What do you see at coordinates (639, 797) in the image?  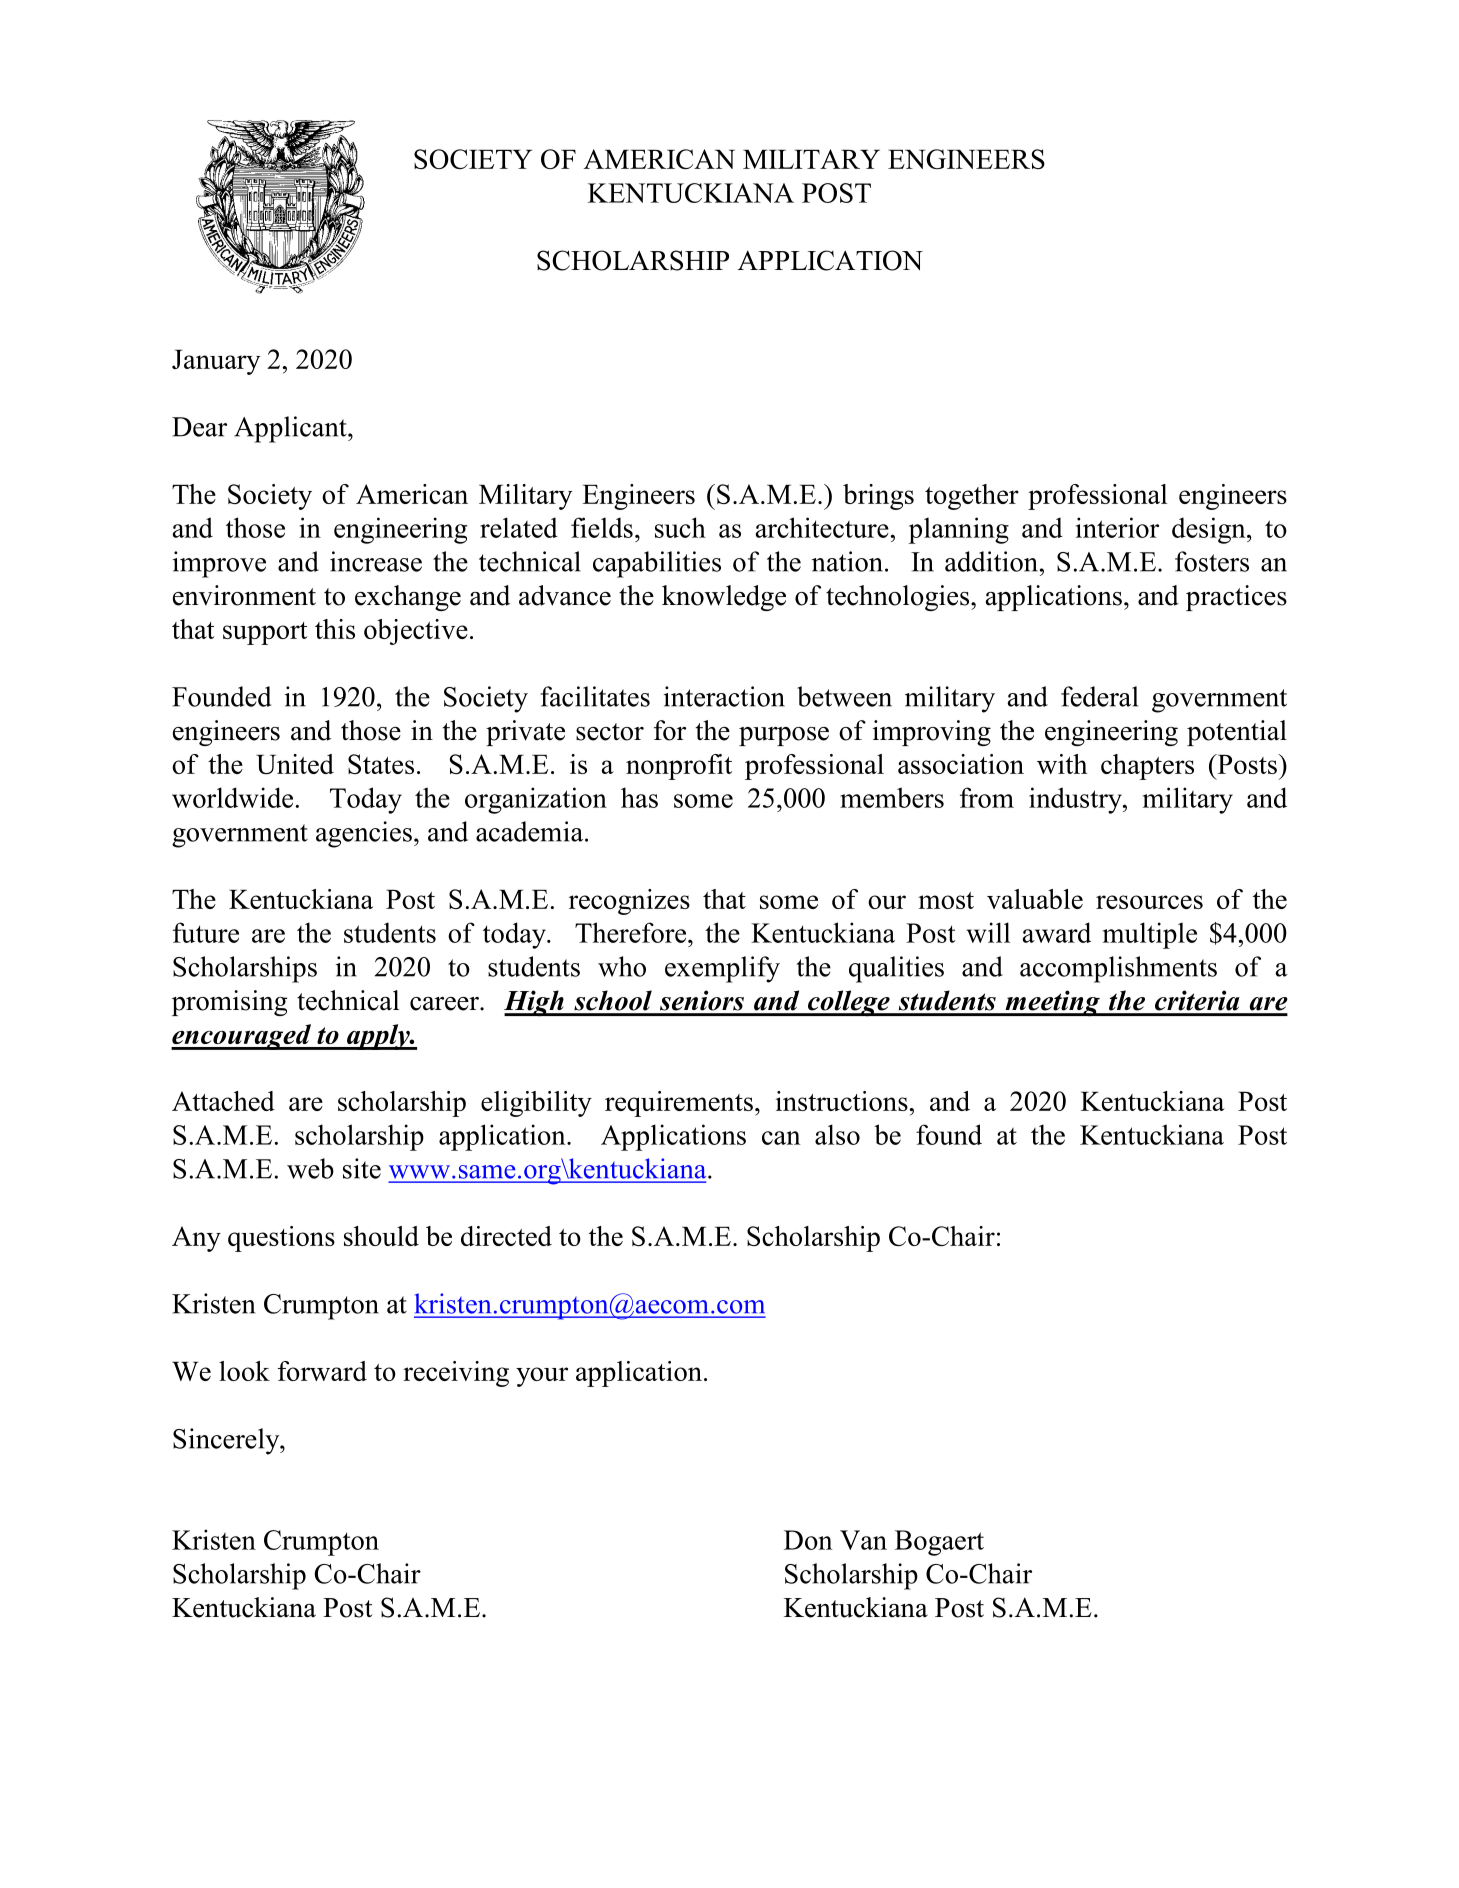 I see `has` at bounding box center [639, 797].
